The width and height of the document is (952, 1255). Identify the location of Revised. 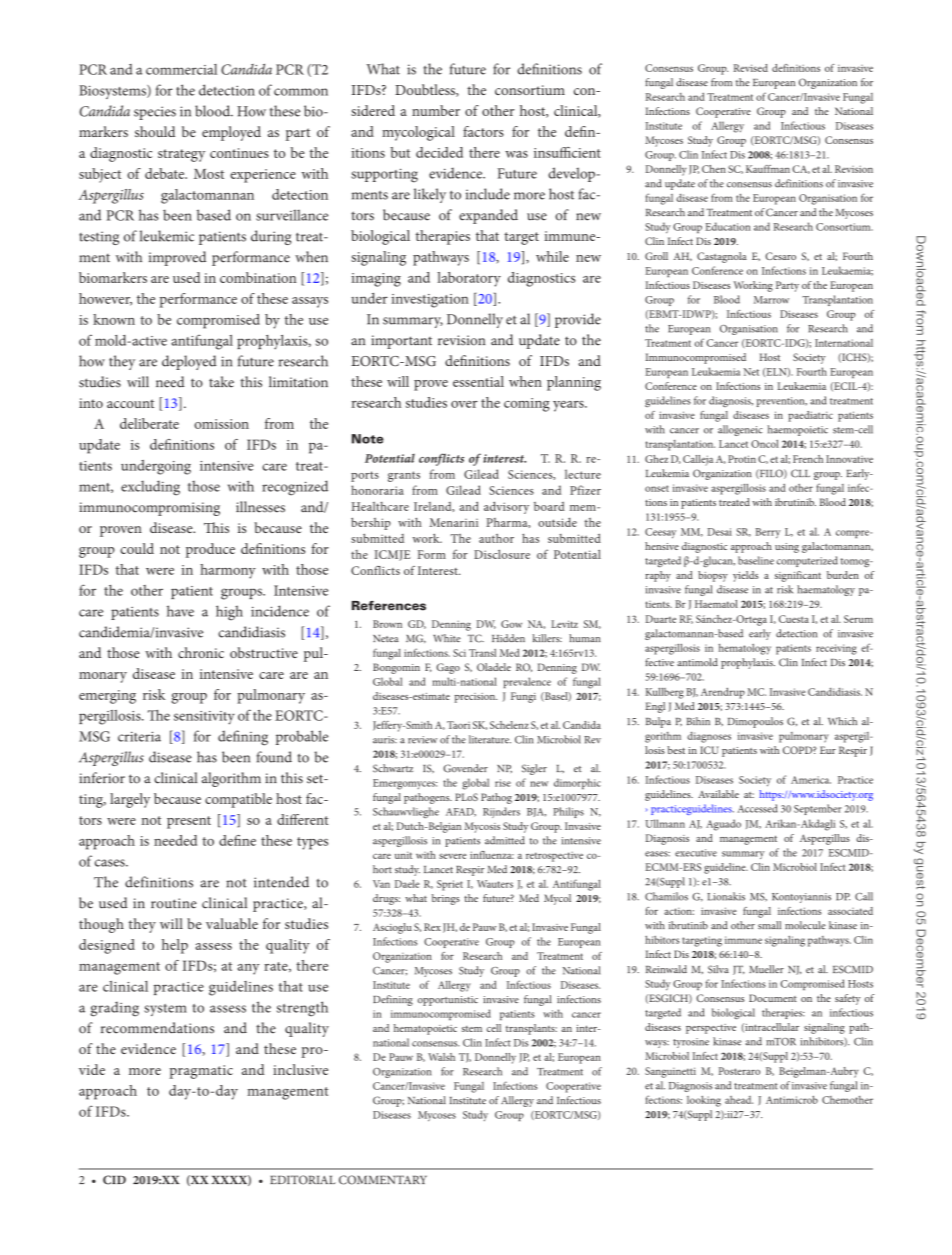
(751, 68).
